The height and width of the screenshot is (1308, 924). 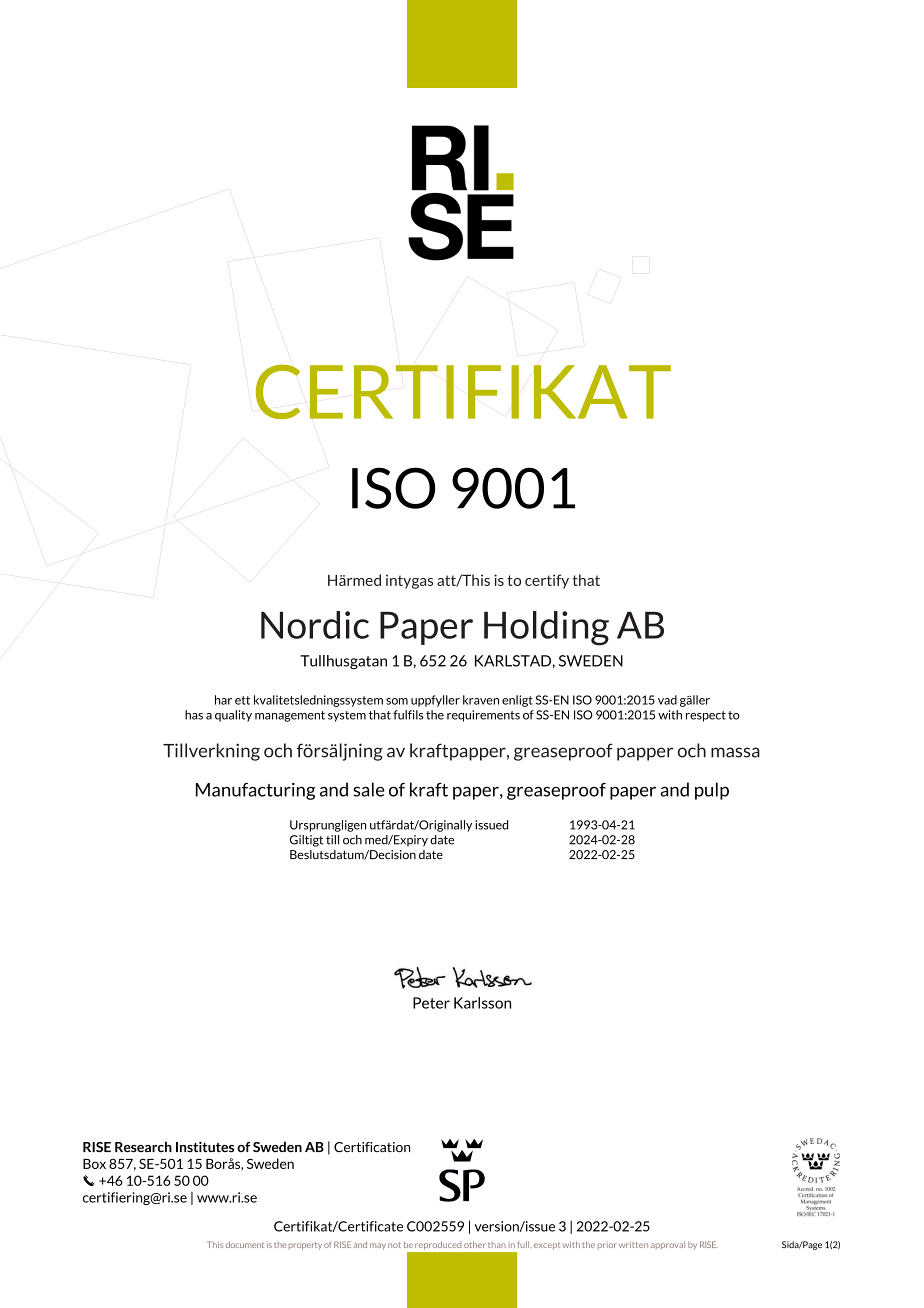 What do you see at coordinates (245, 1244) in the screenshot?
I see `document` at bounding box center [245, 1244].
